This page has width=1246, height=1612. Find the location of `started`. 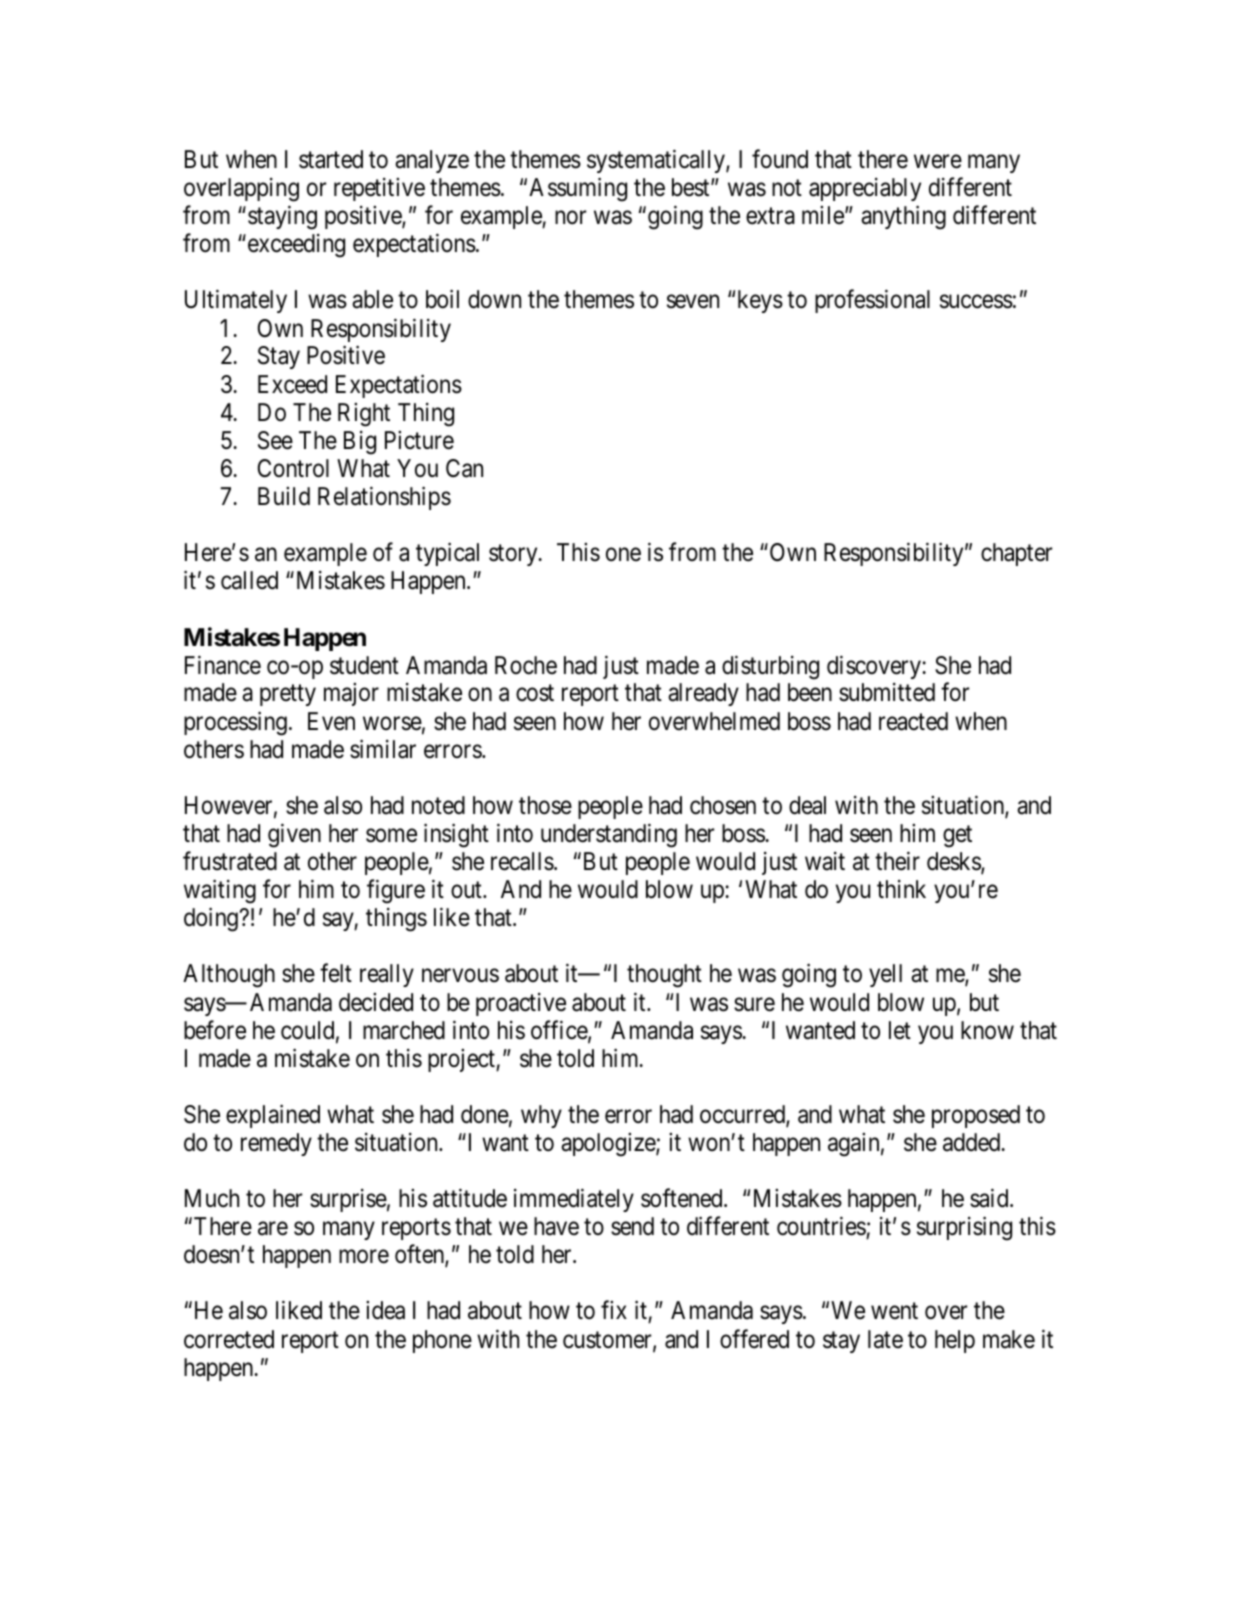

started is located at coordinates (331, 159).
